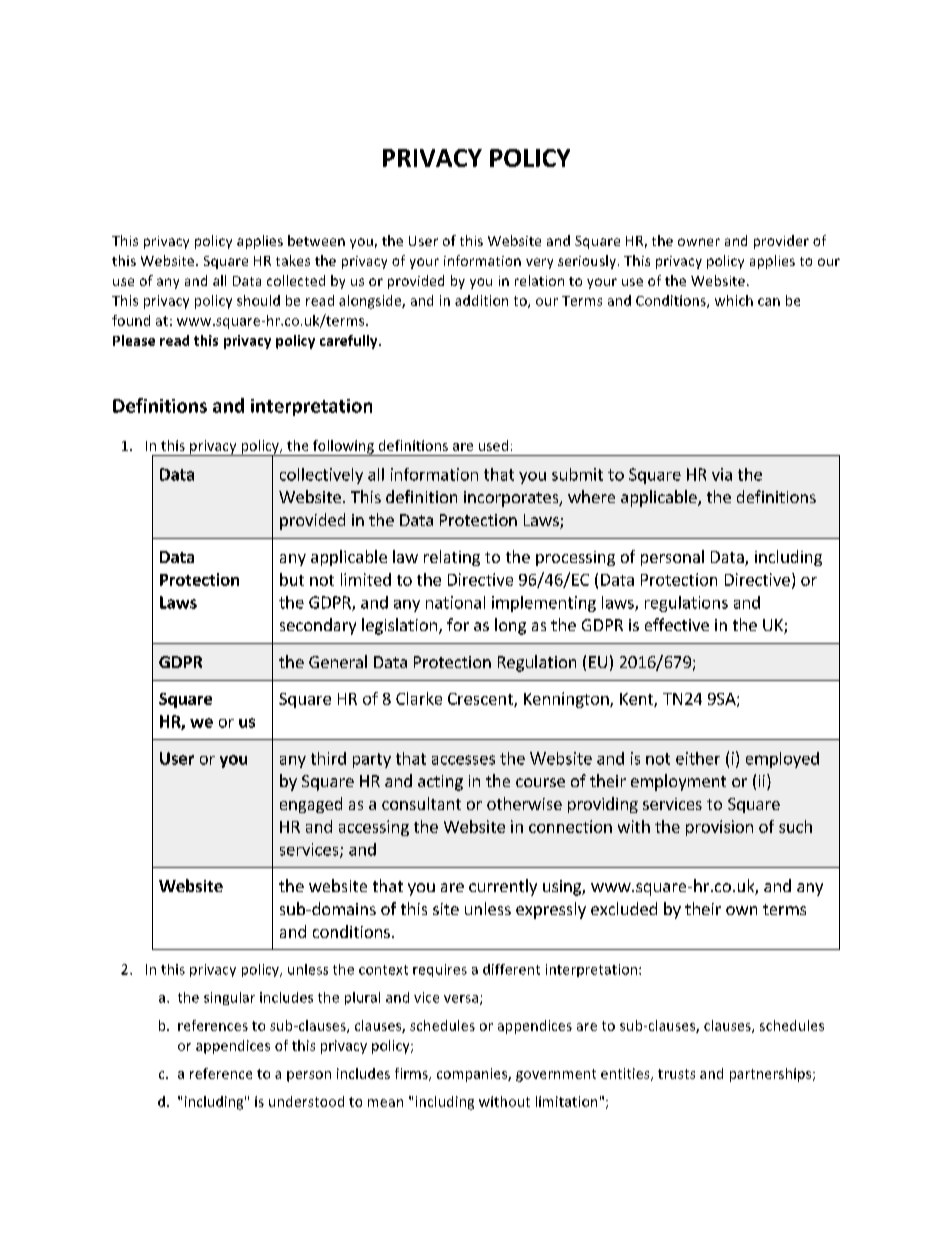 This screenshot has height=1233, width=952. Describe the element at coordinates (481, 700) in the screenshot. I see `Crescent` at that location.
